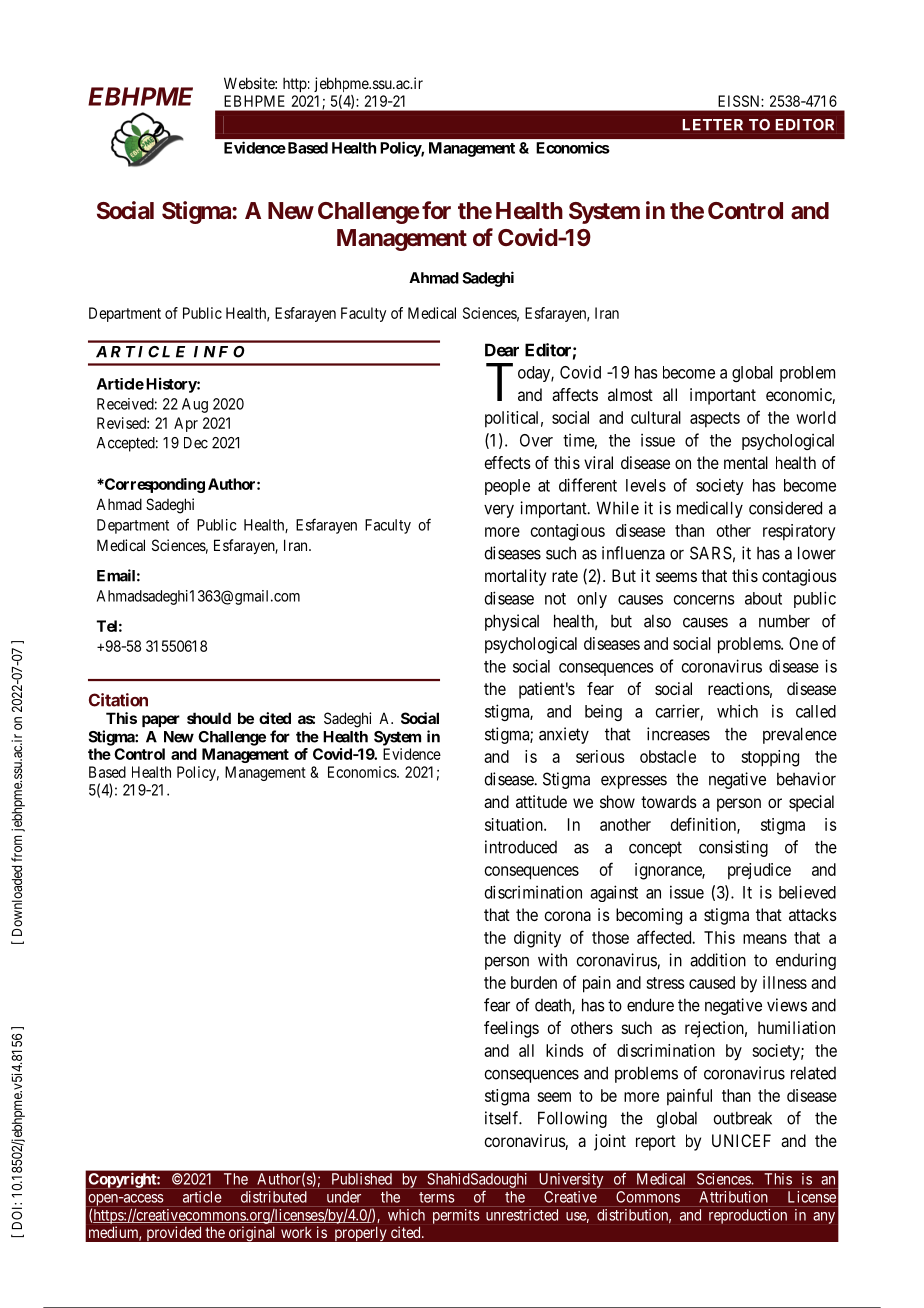 Image resolution: width=924 pixels, height=1308 pixels. Describe the element at coordinates (630, 394) in the page. I see `almost` at that location.
